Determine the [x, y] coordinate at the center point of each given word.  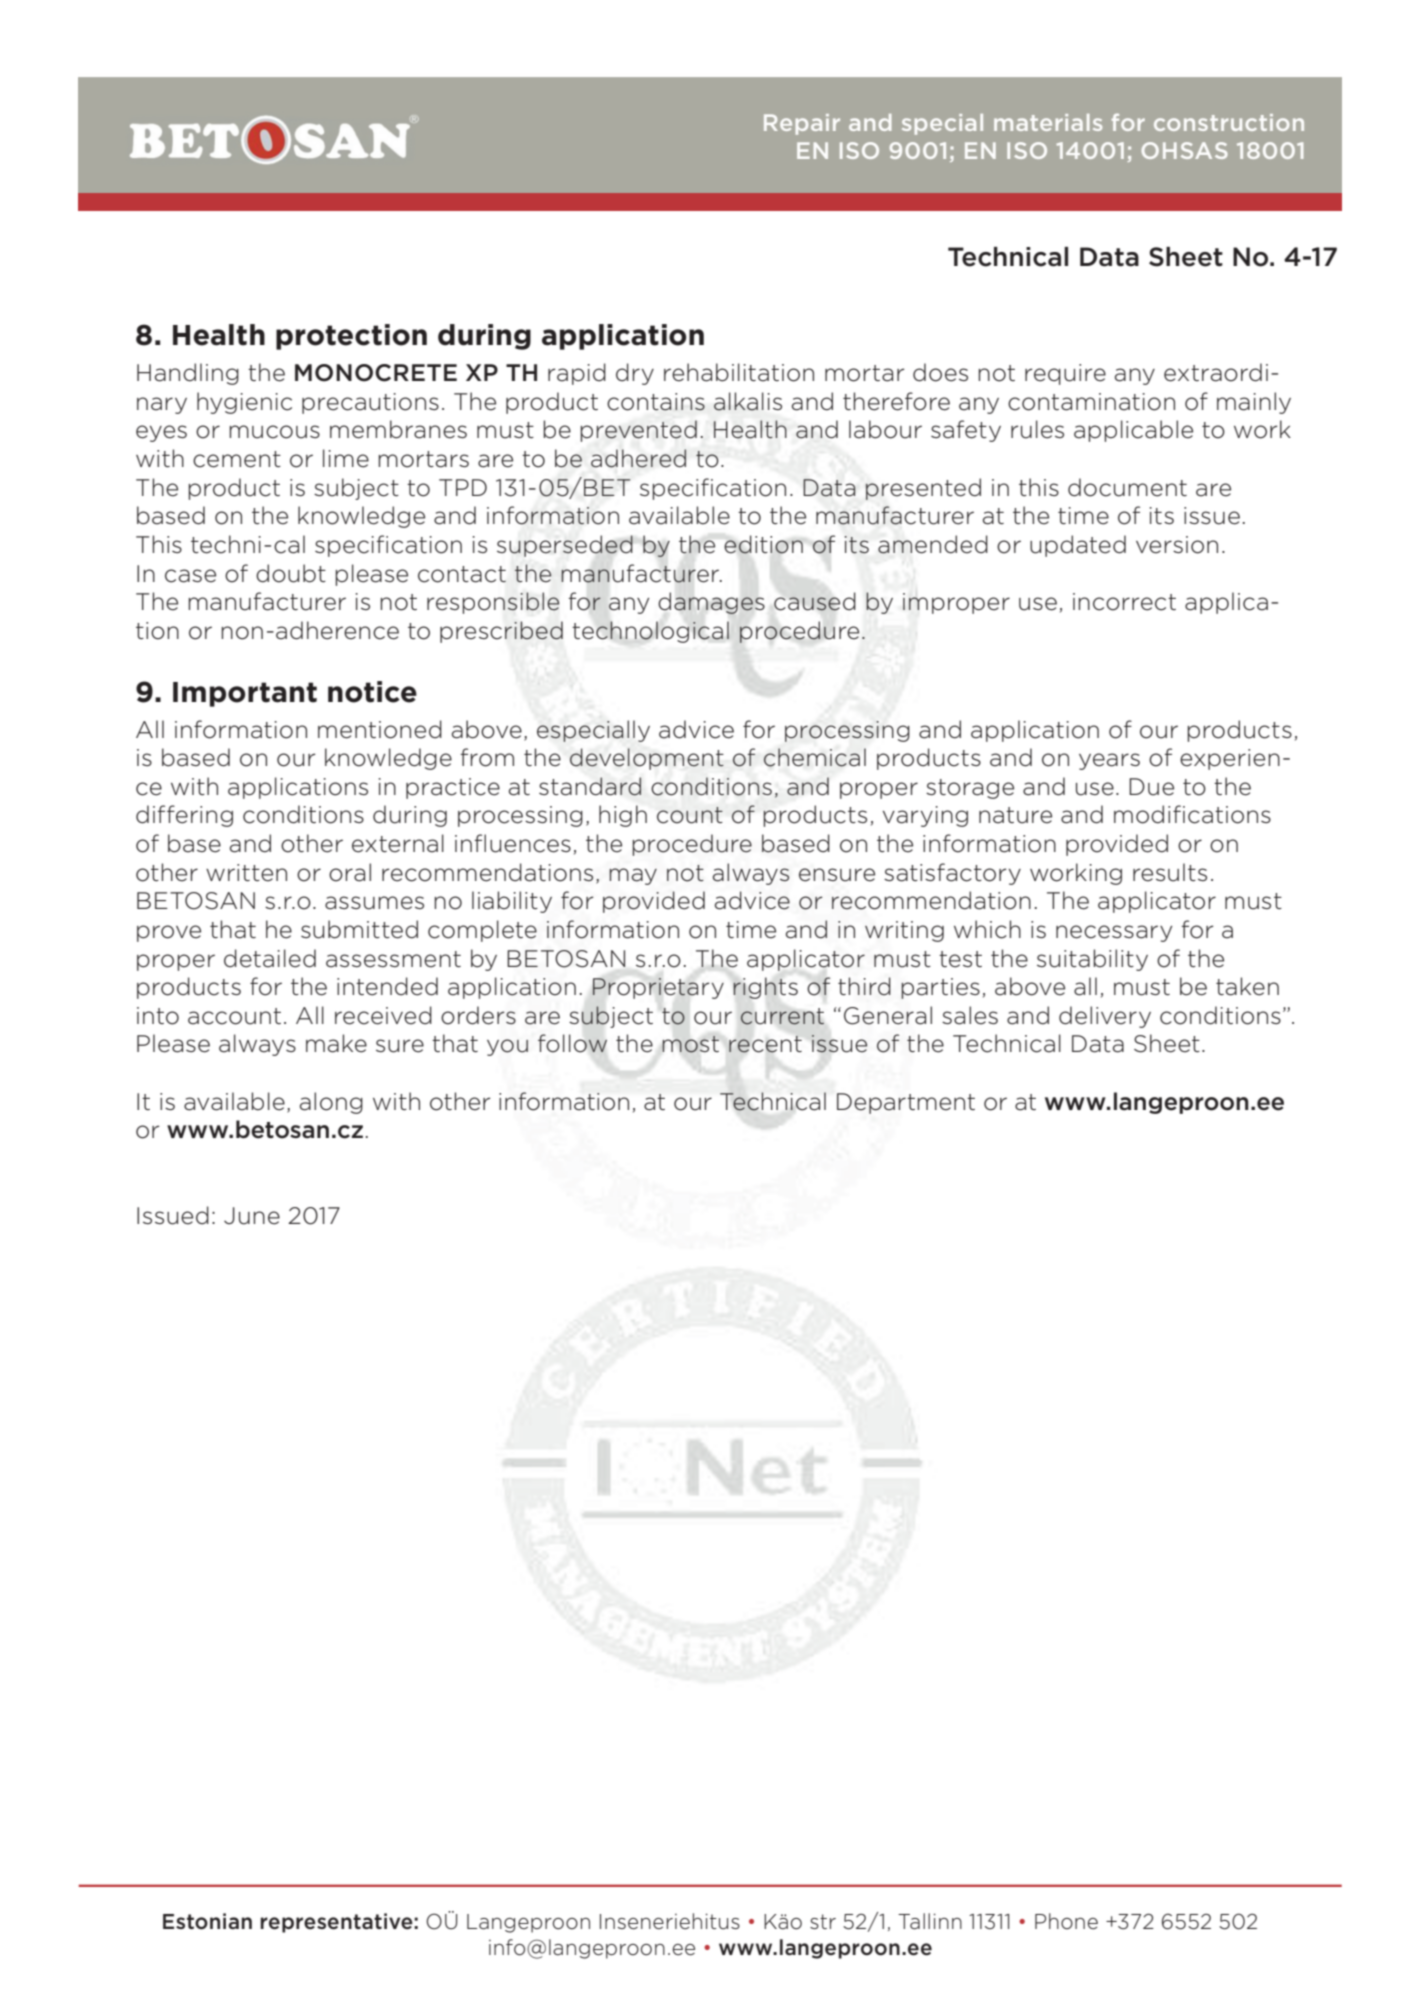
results [1170, 872]
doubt [291, 573]
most [690, 1044]
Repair [802, 124]
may [633, 876]
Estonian [207, 1921]
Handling [188, 374]
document [1127, 487]
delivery [1105, 1017]
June [252, 1216]
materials [1048, 122]
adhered [638, 458]
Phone [1066, 1921]
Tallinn [930, 1921]
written [246, 873]
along [331, 1103]
